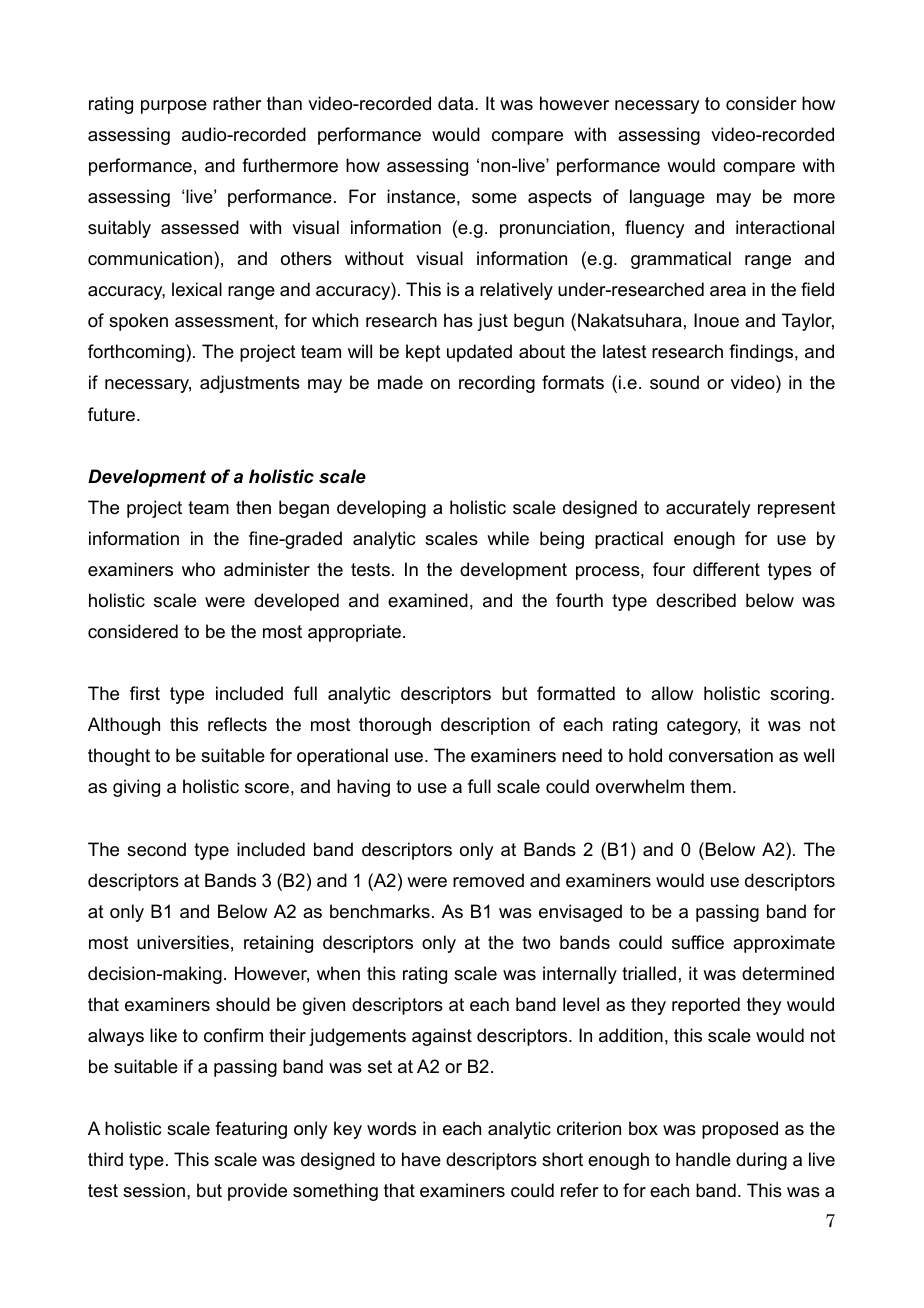 The image size is (924, 1308). Describe the element at coordinates (156, 849) in the screenshot. I see `second` at that location.
